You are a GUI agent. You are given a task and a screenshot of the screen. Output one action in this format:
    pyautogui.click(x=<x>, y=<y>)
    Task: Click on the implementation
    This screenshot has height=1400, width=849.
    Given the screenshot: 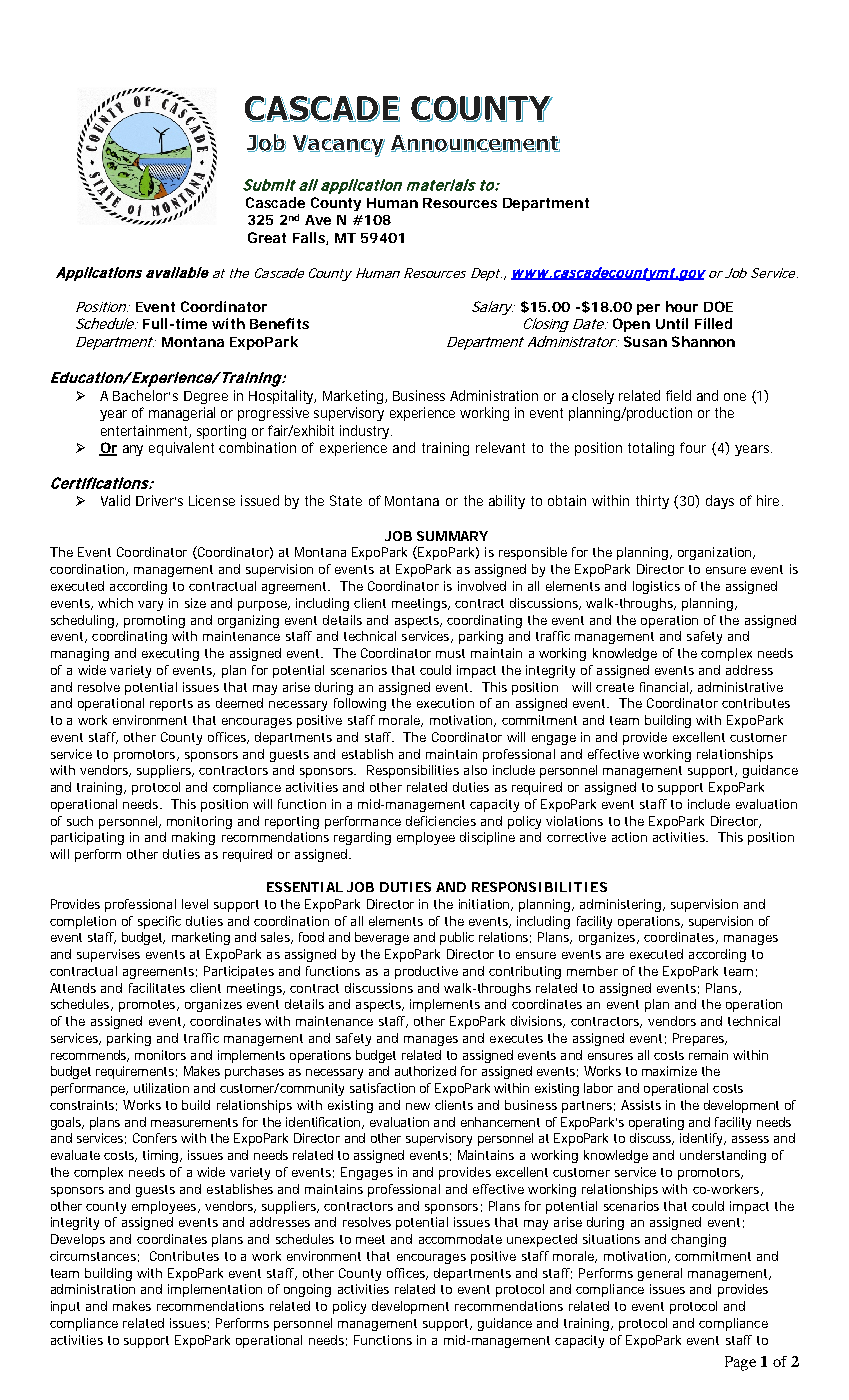 What is the action you would take?
    pyautogui.click(x=215, y=1290)
